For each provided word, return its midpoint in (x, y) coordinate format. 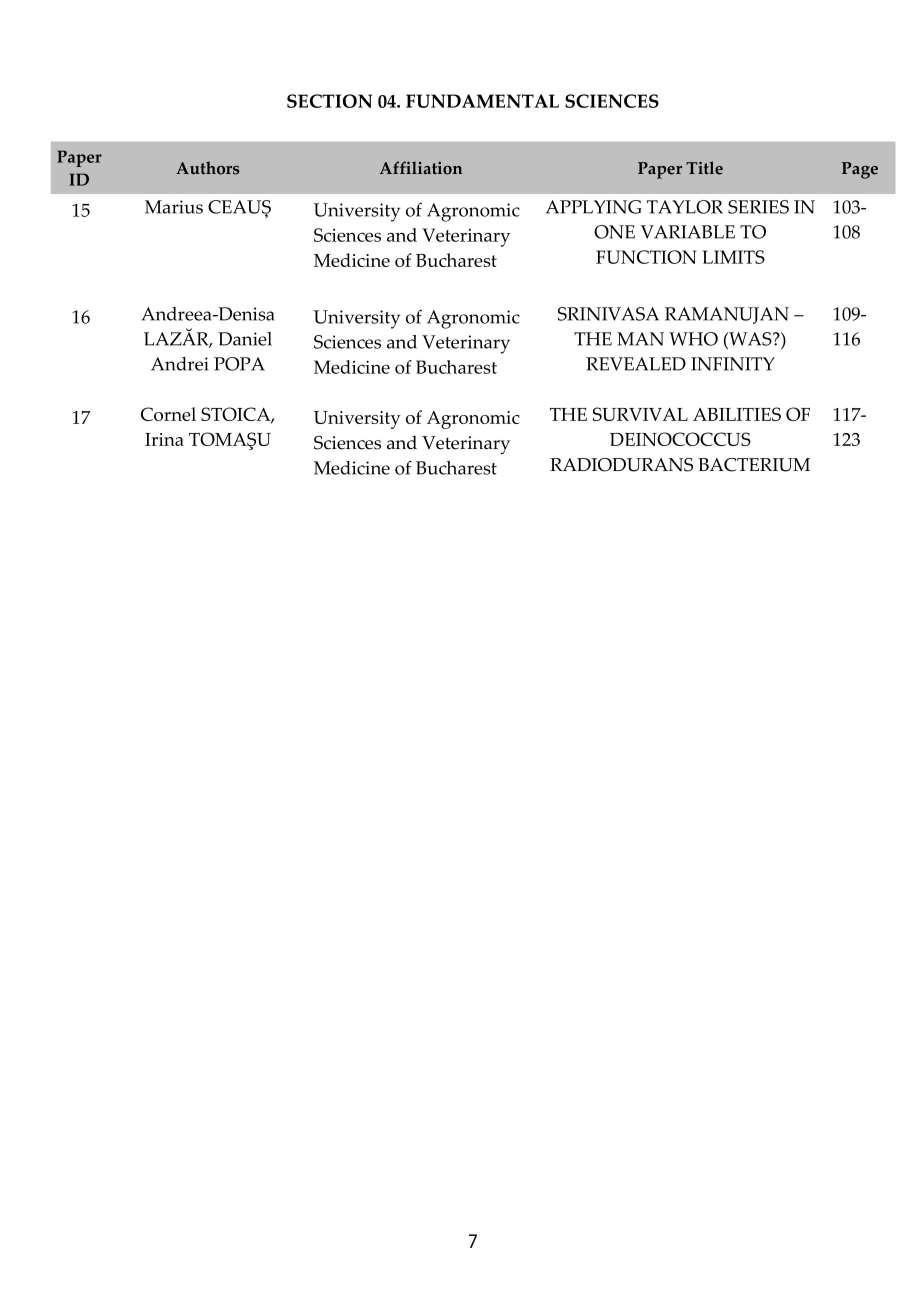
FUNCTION (646, 257)
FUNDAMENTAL (482, 101)
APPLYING (594, 207)
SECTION (329, 101)
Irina (164, 439)
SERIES (758, 207)
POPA (239, 364)
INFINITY (733, 364)
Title (704, 168)
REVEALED (636, 364)
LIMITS (733, 257)
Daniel (245, 339)
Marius (174, 207)
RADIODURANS (621, 465)
